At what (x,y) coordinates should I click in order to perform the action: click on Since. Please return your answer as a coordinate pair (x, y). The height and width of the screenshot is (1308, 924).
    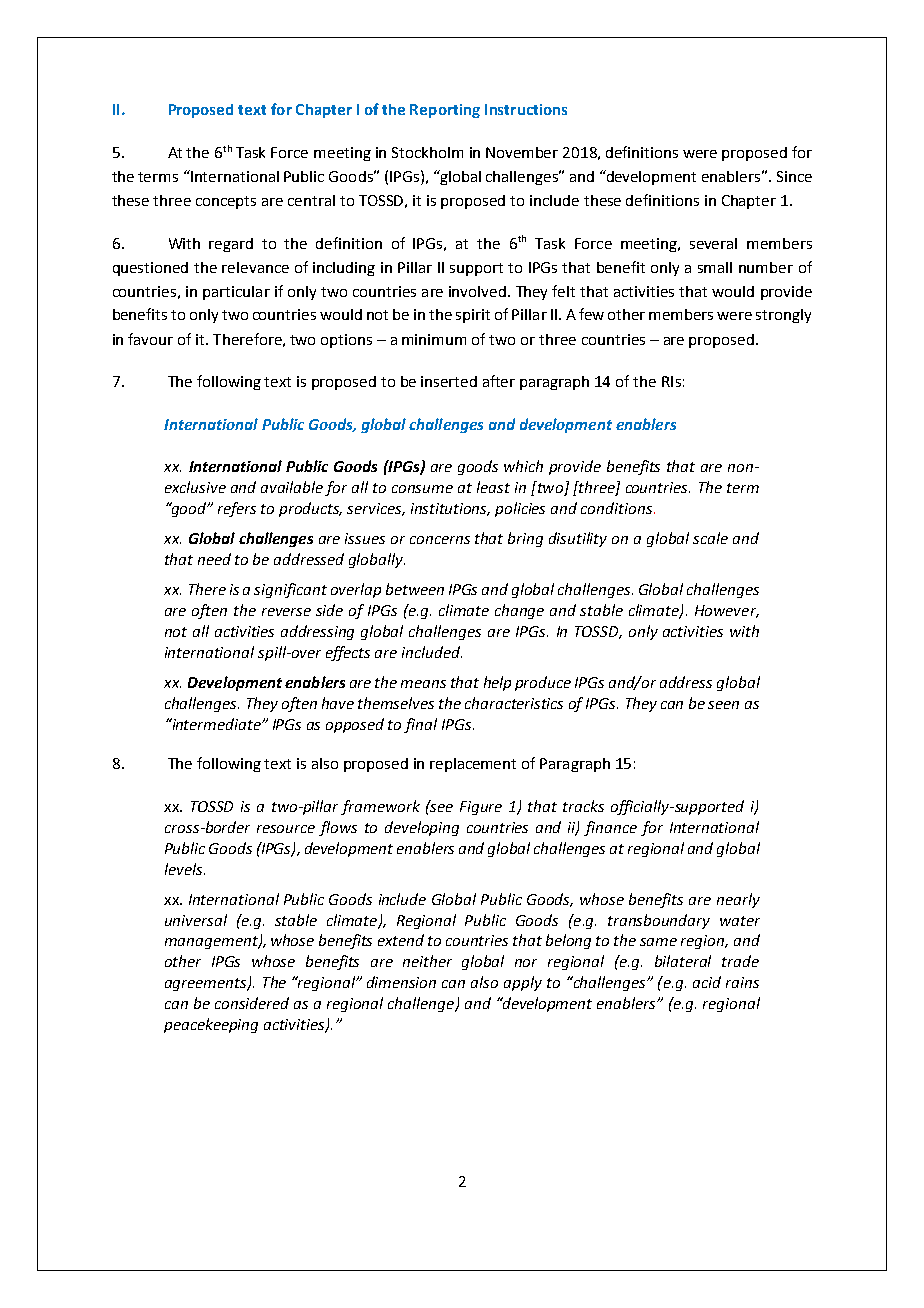
    Looking at the image, I should click on (794, 176).
